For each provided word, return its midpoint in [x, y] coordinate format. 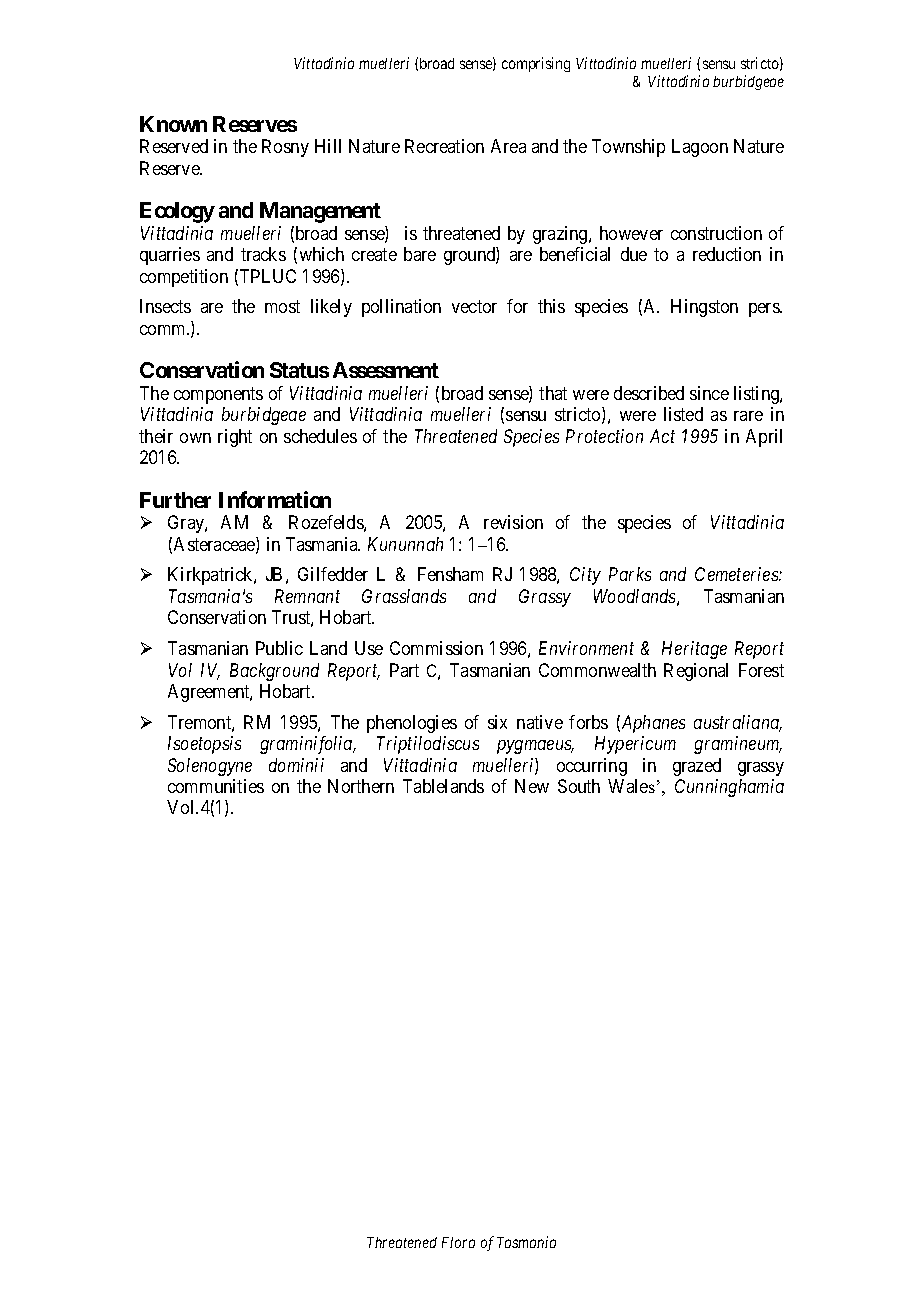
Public [279, 648]
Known [173, 124]
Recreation [444, 146]
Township [628, 148]
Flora [458, 1242]
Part [404, 670]
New [532, 786]
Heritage [694, 650]
